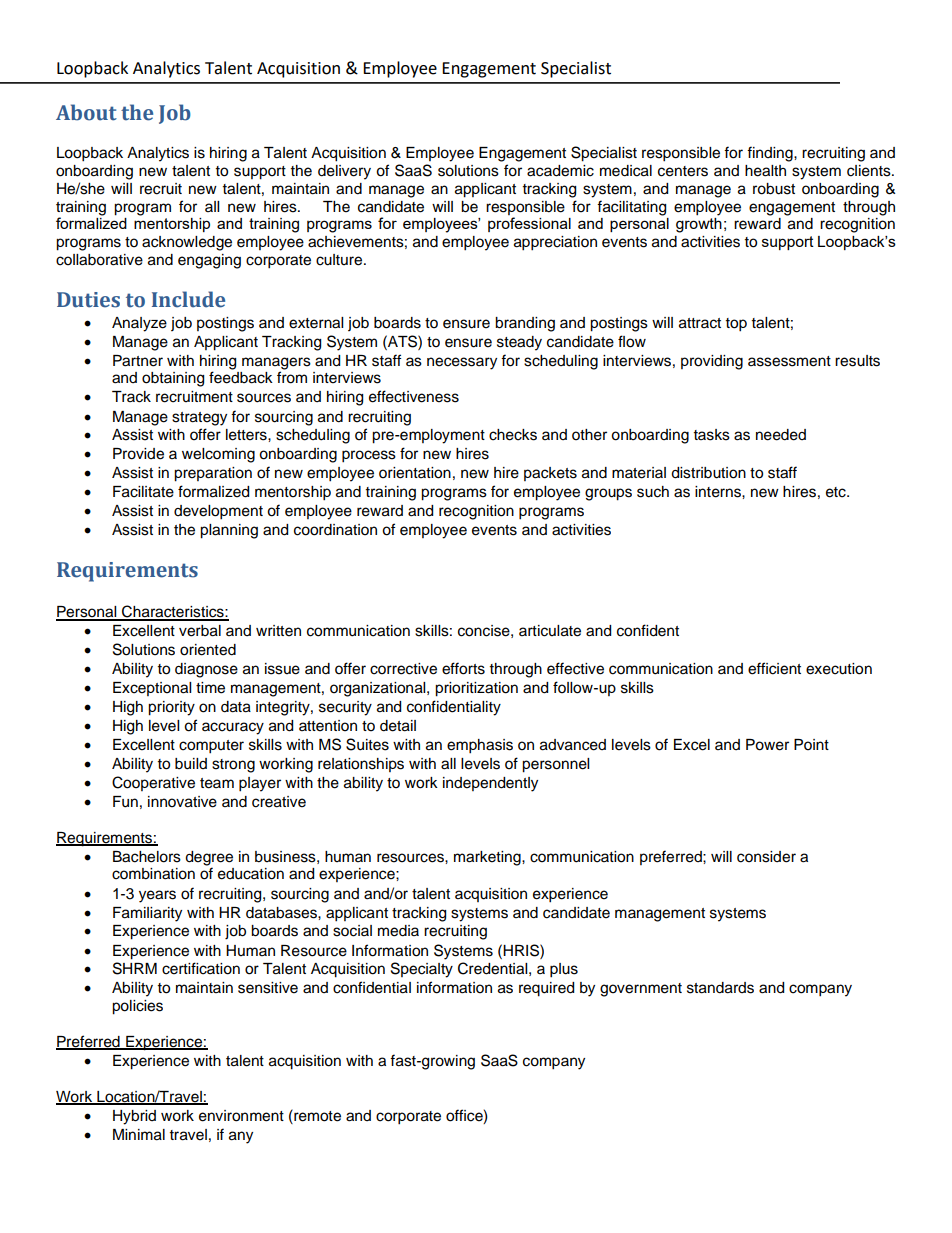  I want to click on About, so click(86, 112).
